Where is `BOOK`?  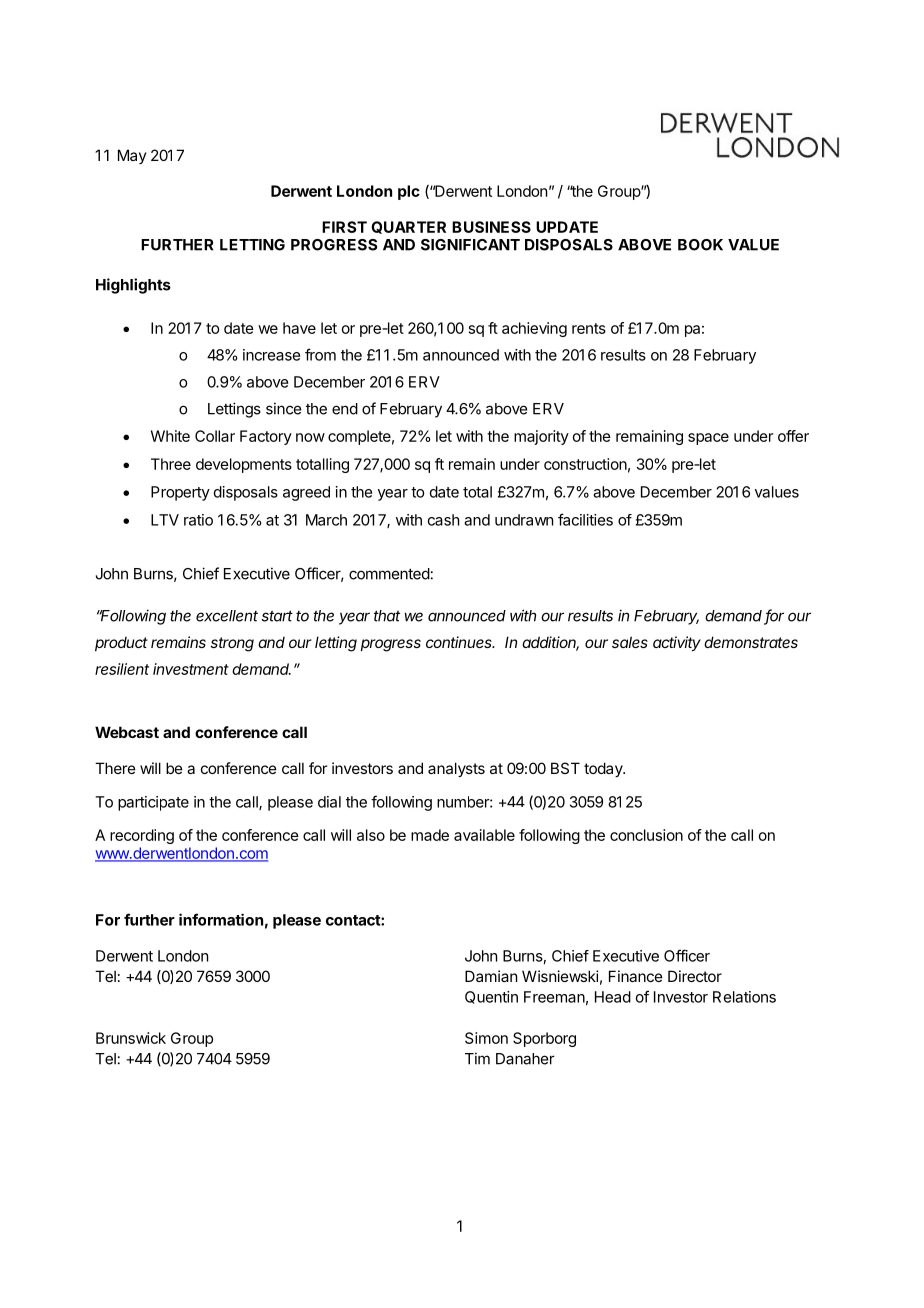 BOOK is located at coordinates (700, 245).
